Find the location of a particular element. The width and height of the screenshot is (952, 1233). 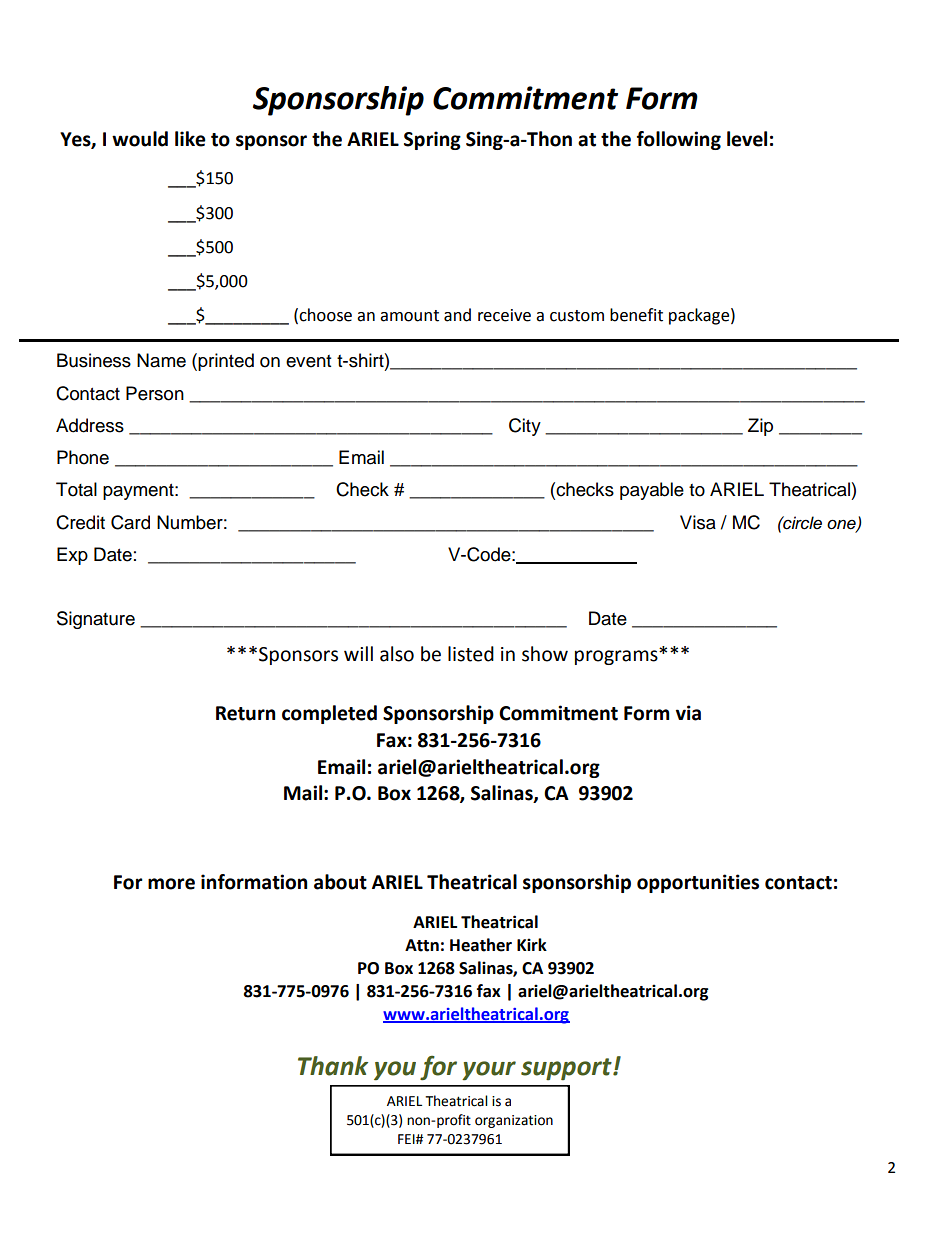

following is located at coordinates (679, 140).
